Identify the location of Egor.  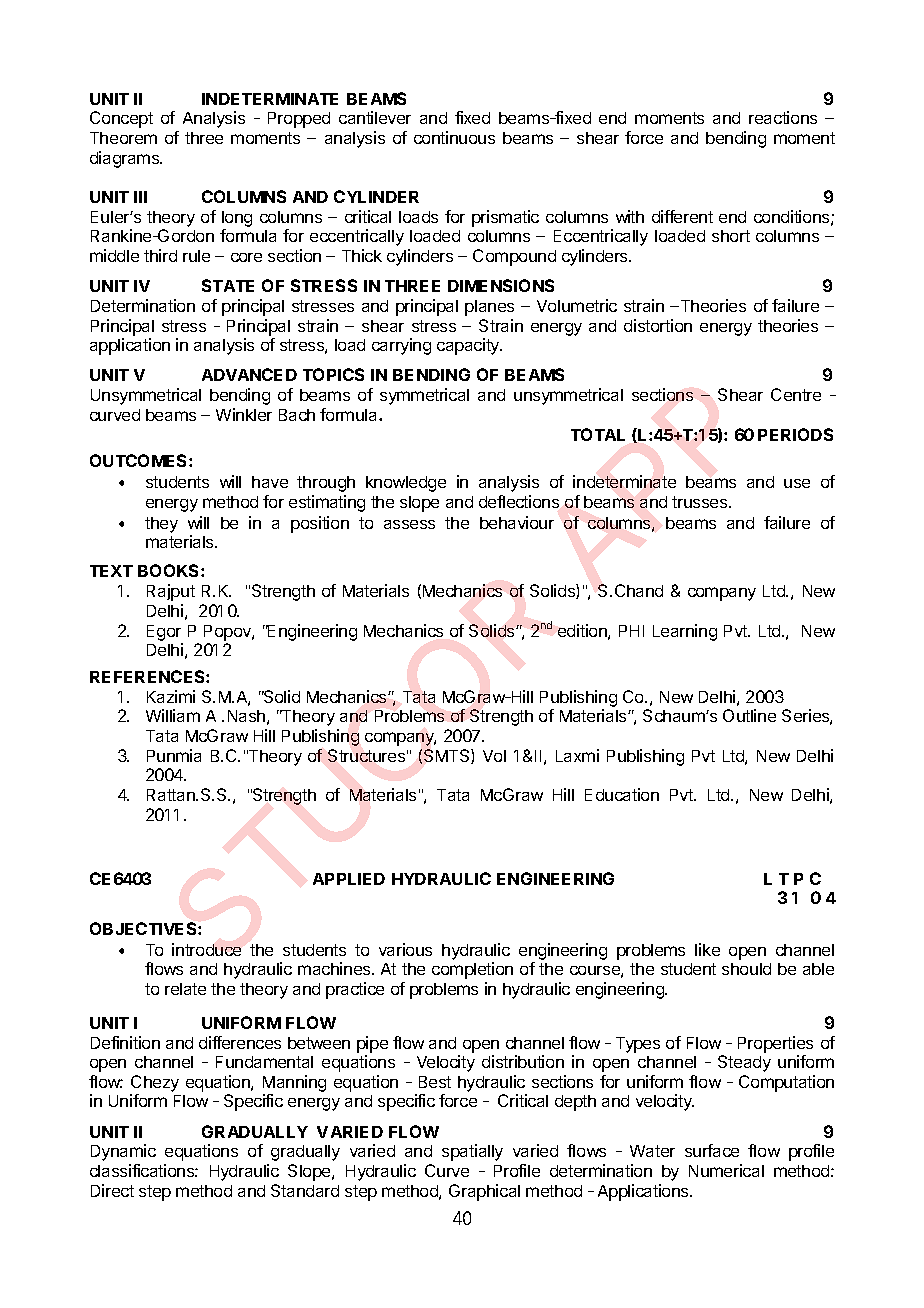
(164, 633).
